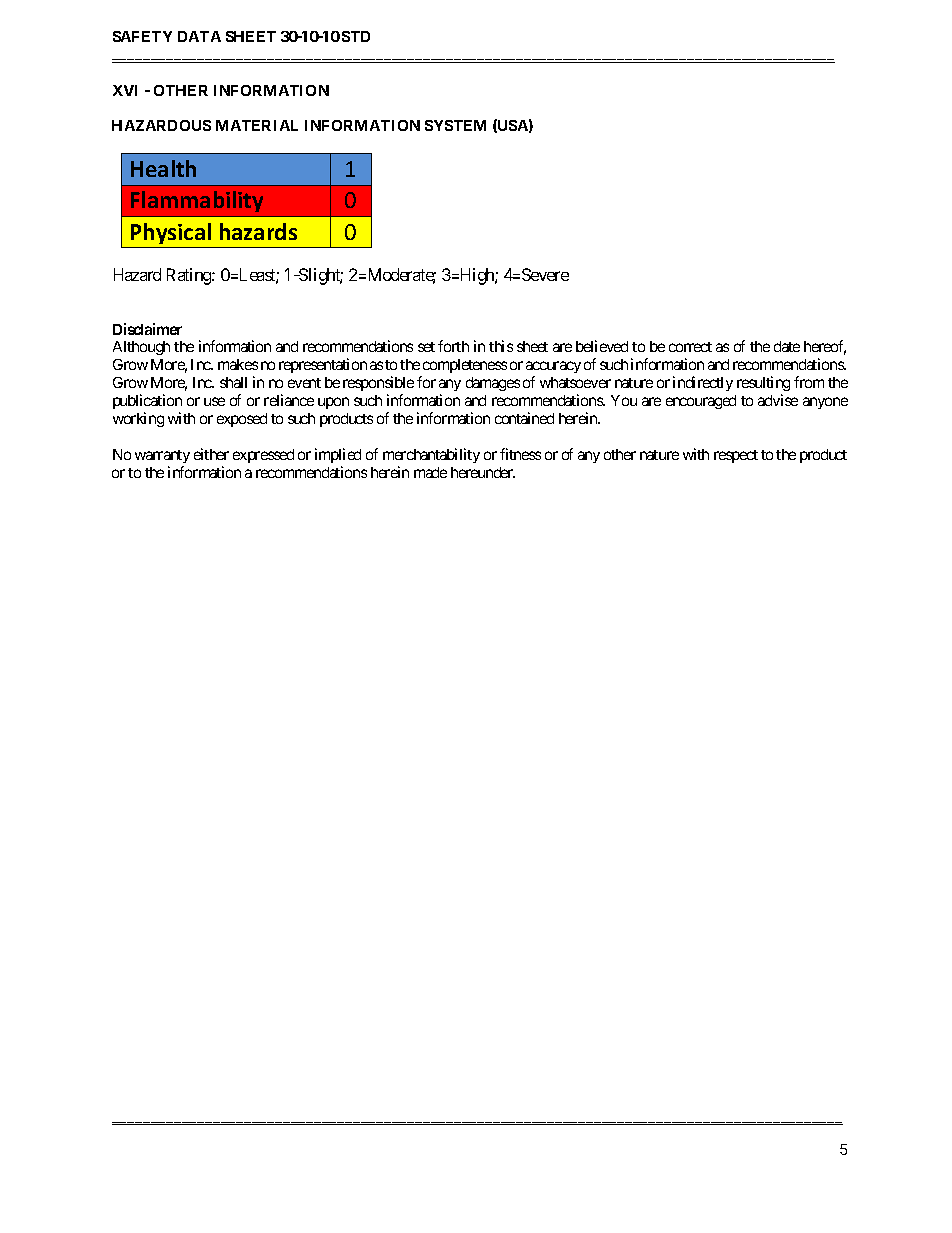 Image resolution: width=952 pixels, height=1233 pixels. What do you see at coordinates (690, 347) in the page?
I see `correct` at bounding box center [690, 347].
